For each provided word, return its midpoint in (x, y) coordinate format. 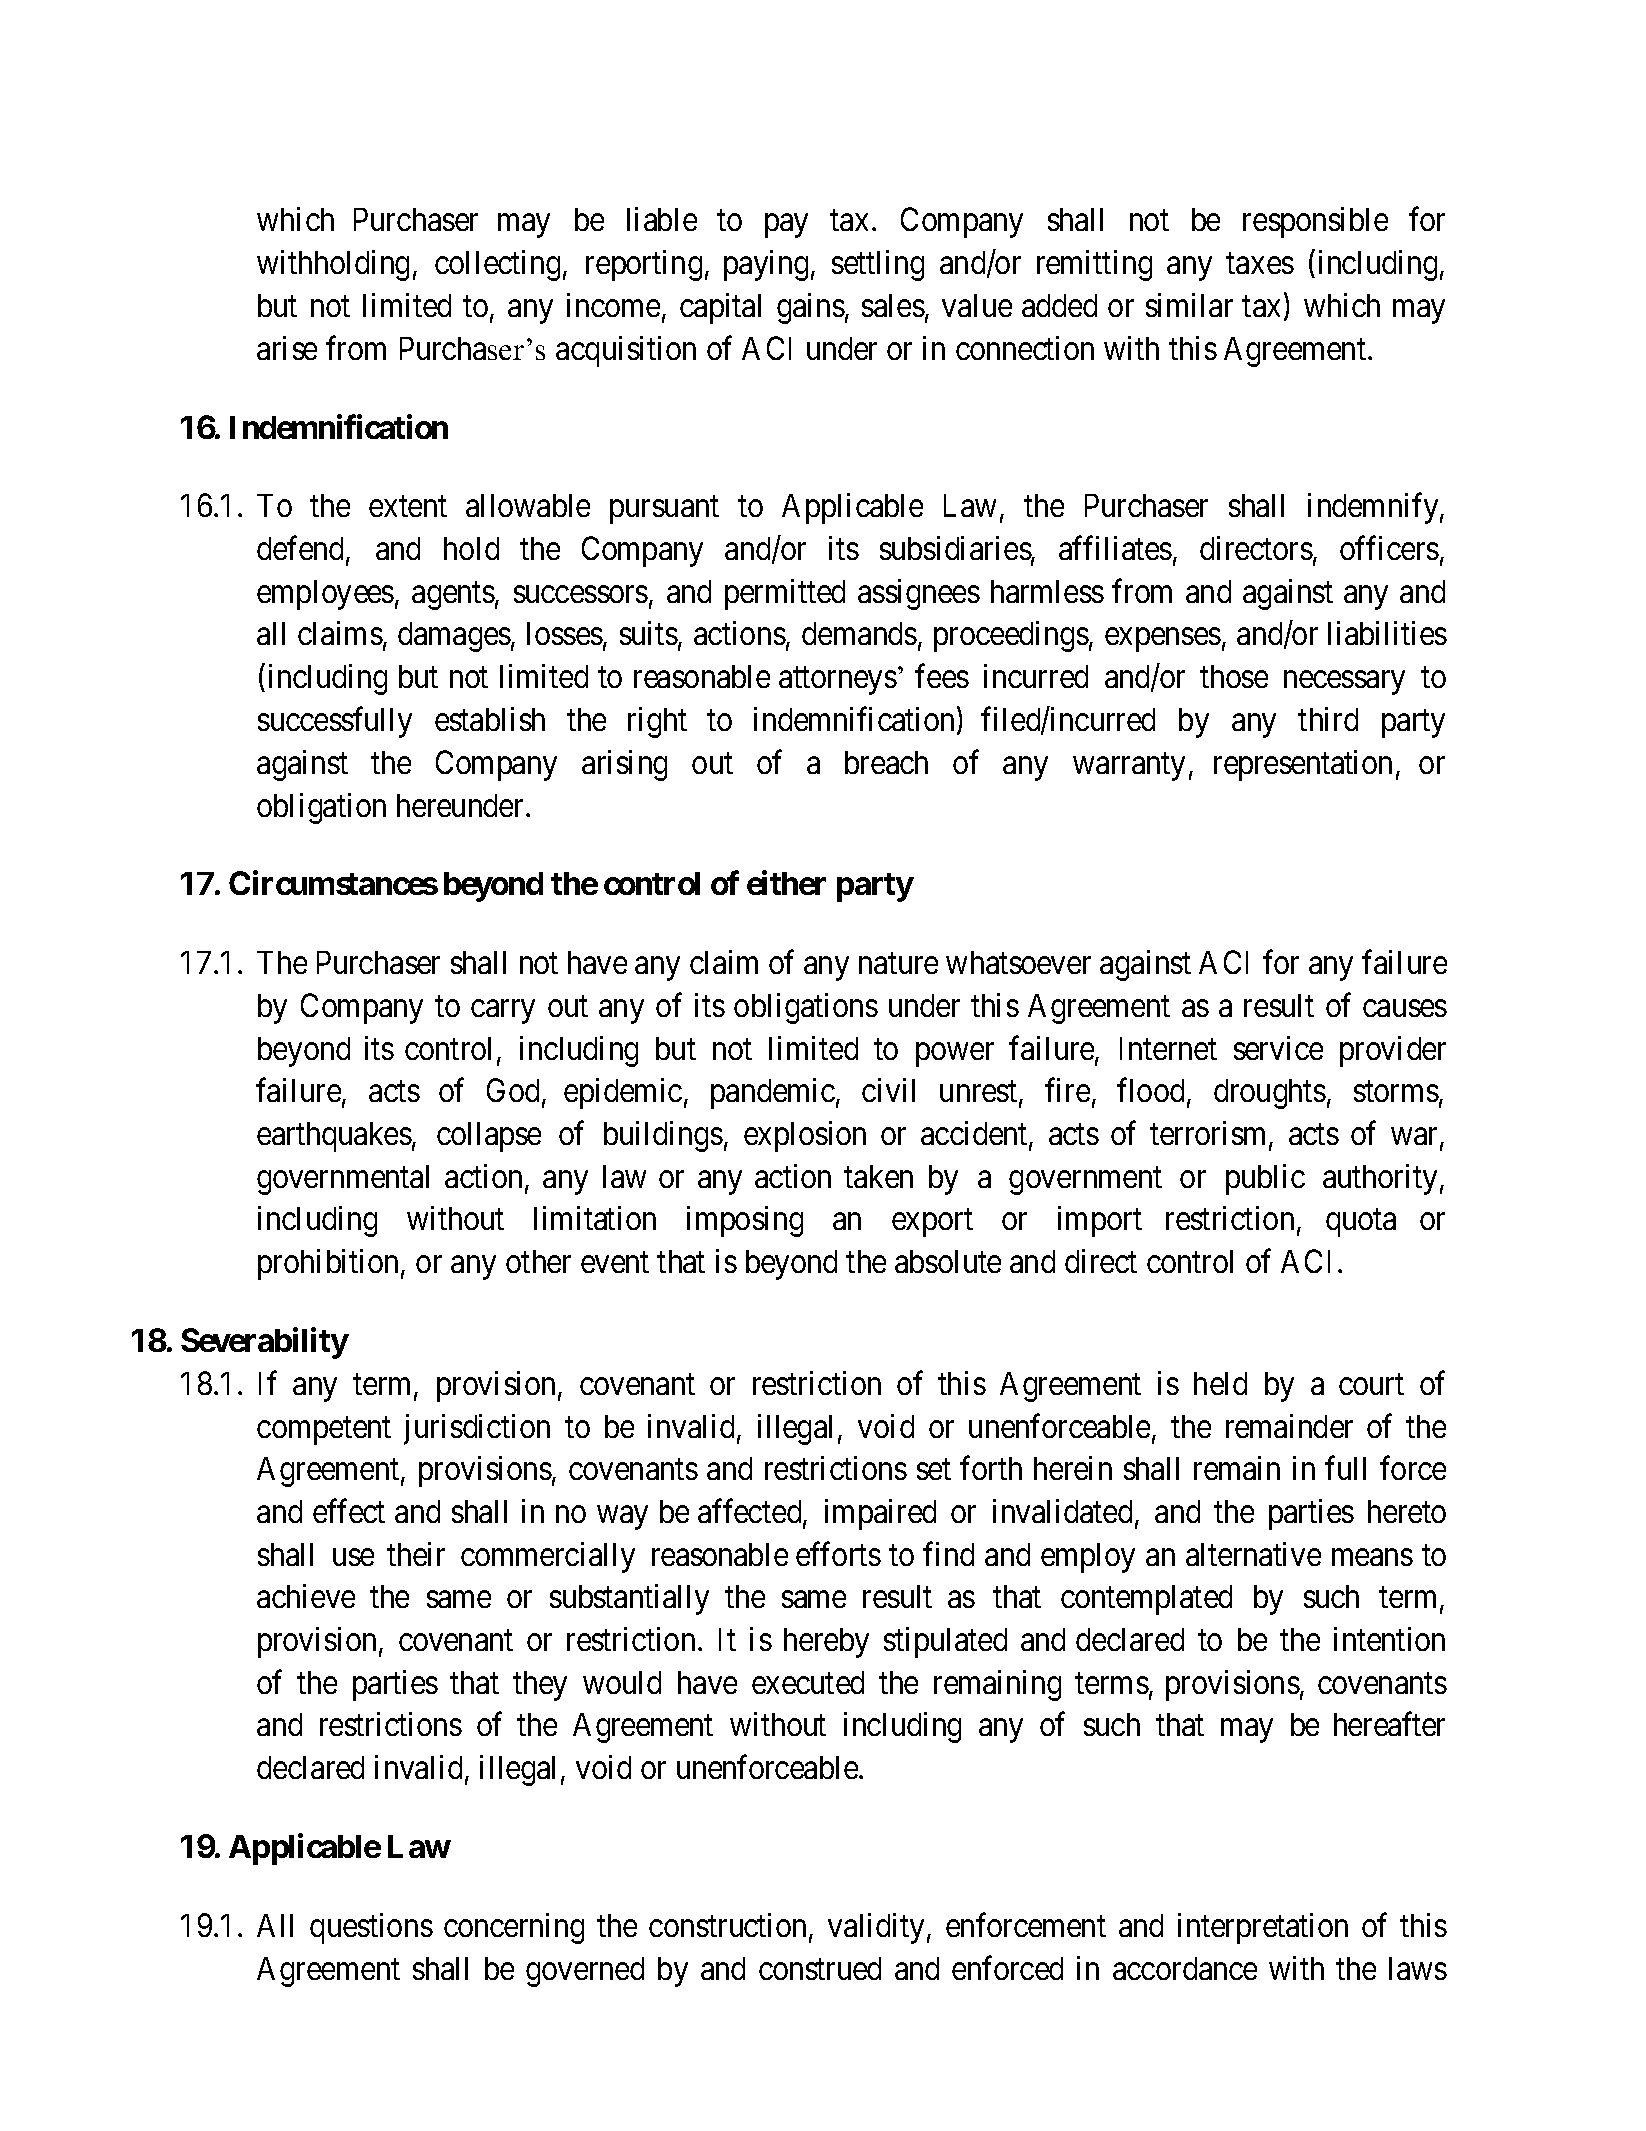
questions (371, 1928)
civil (888, 1090)
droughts (1270, 1094)
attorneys (838, 681)
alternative (1253, 1554)
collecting (497, 265)
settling (878, 265)
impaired (880, 1514)
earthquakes (334, 1137)
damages (454, 637)
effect (349, 1511)
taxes (1260, 263)
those (1234, 676)
